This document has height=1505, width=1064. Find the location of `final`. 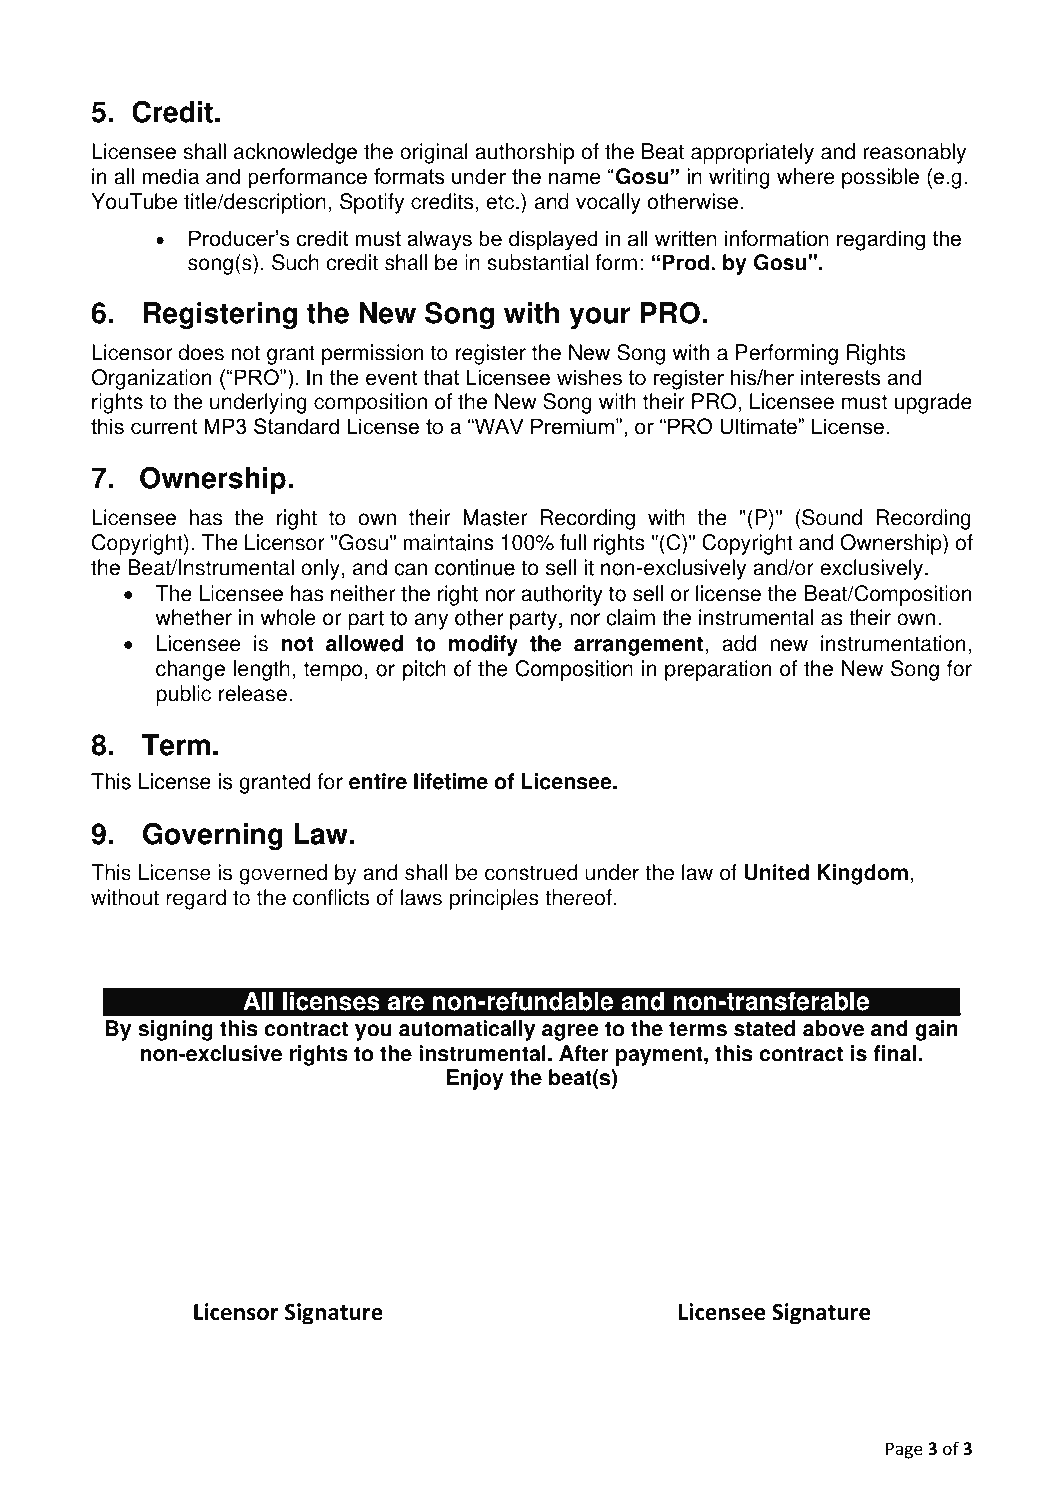

final is located at coordinates (894, 1053).
